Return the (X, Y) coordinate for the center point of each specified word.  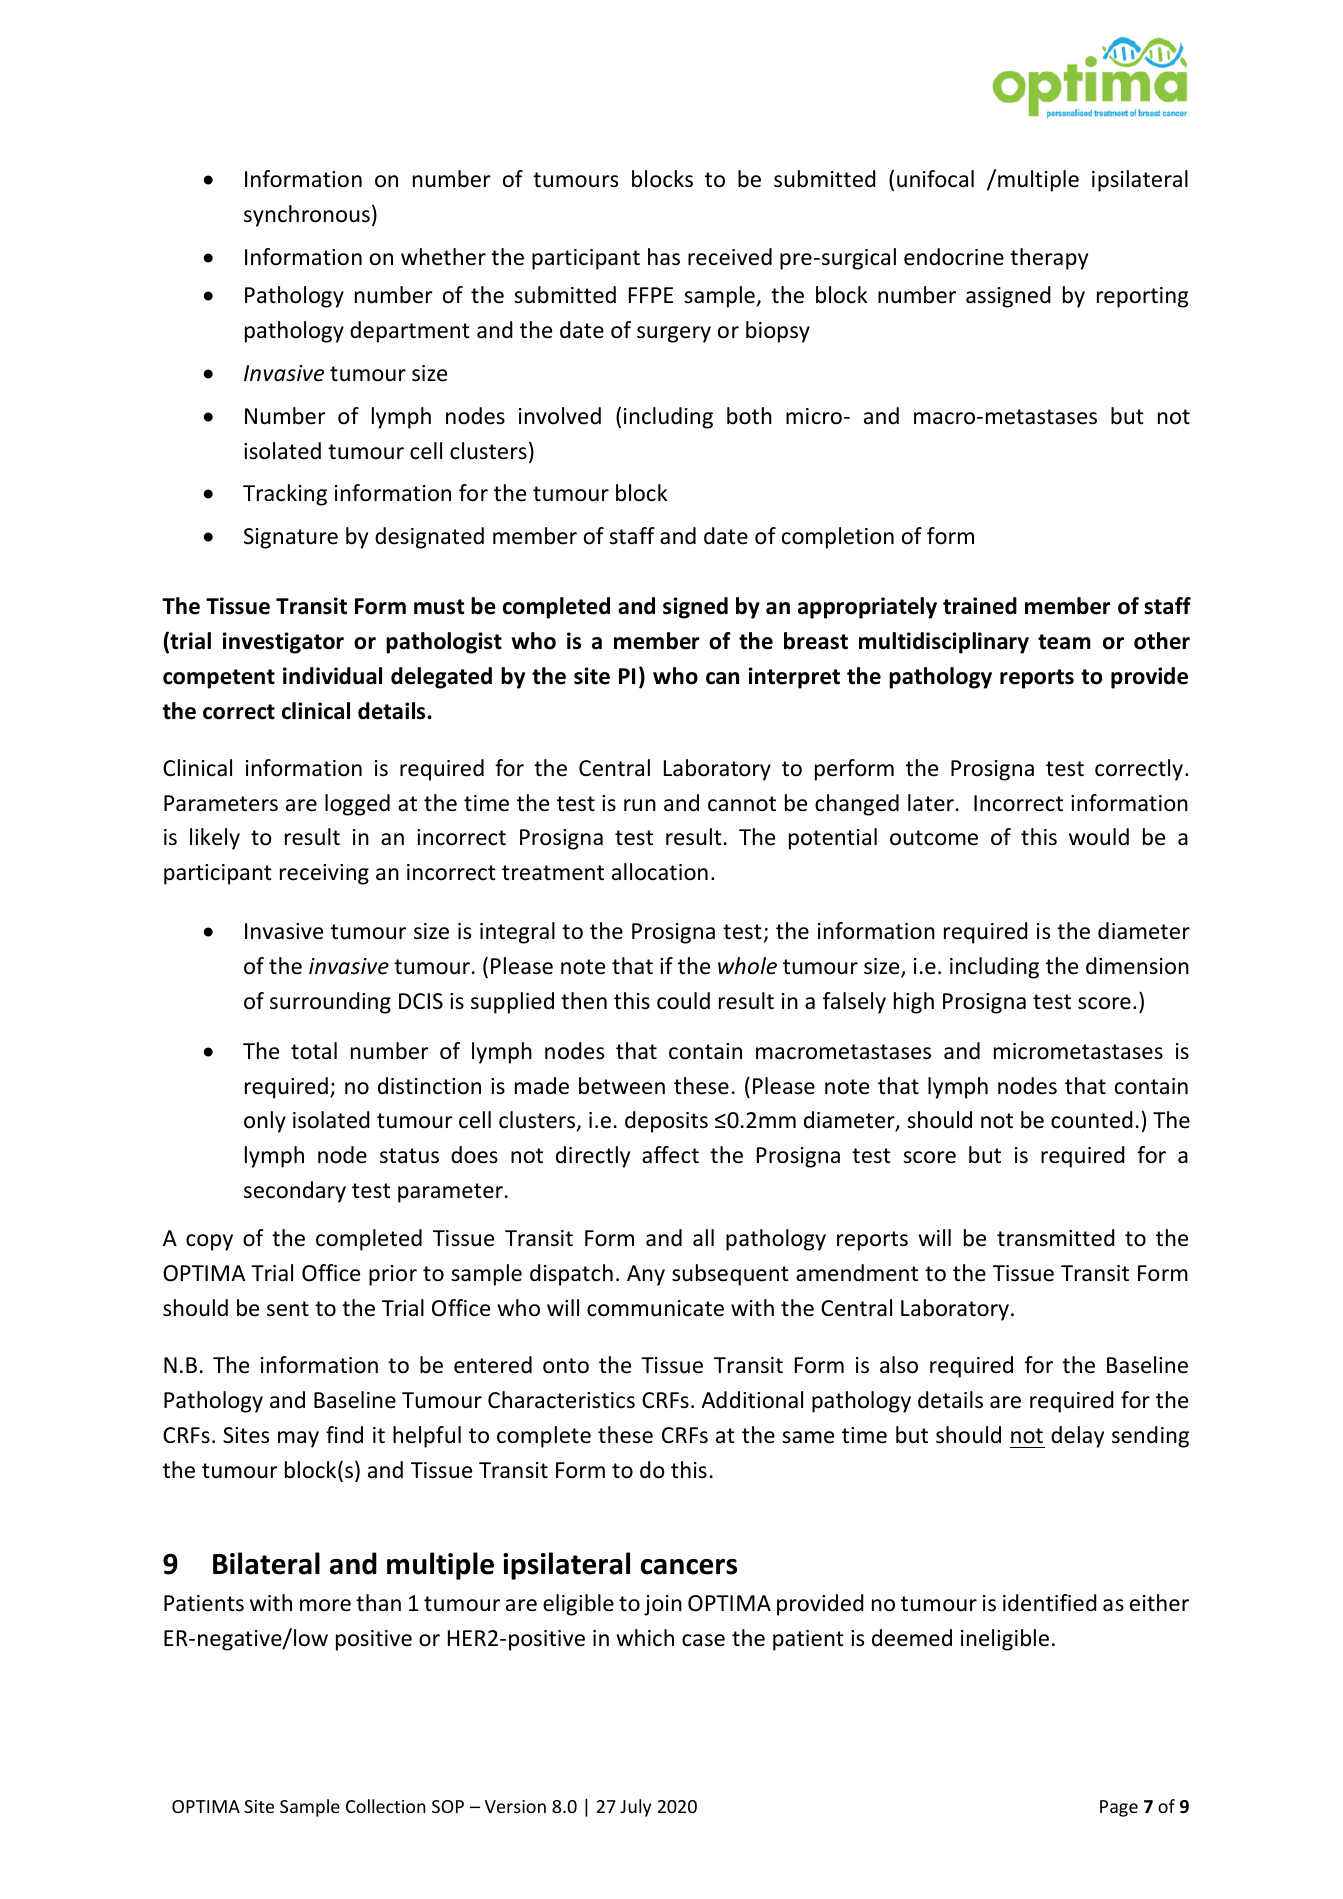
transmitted (1056, 1238)
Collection (386, 1806)
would (1099, 837)
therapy (1049, 259)
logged (357, 805)
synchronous (307, 216)
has (664, 257)
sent (288, 1309)
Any (646, 1275)
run (640, 805)
